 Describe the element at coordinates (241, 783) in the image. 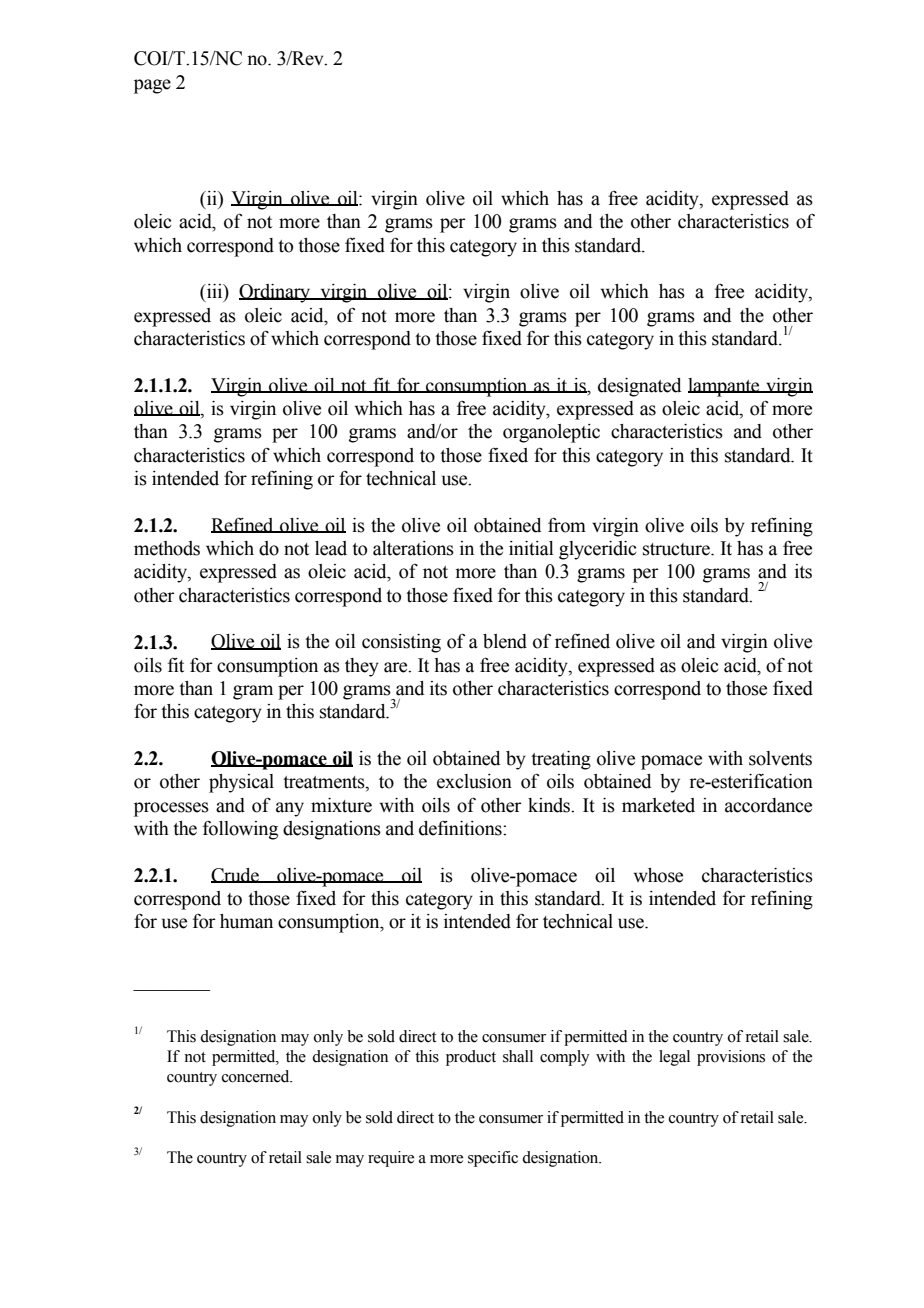

I see `physical` at that location.
